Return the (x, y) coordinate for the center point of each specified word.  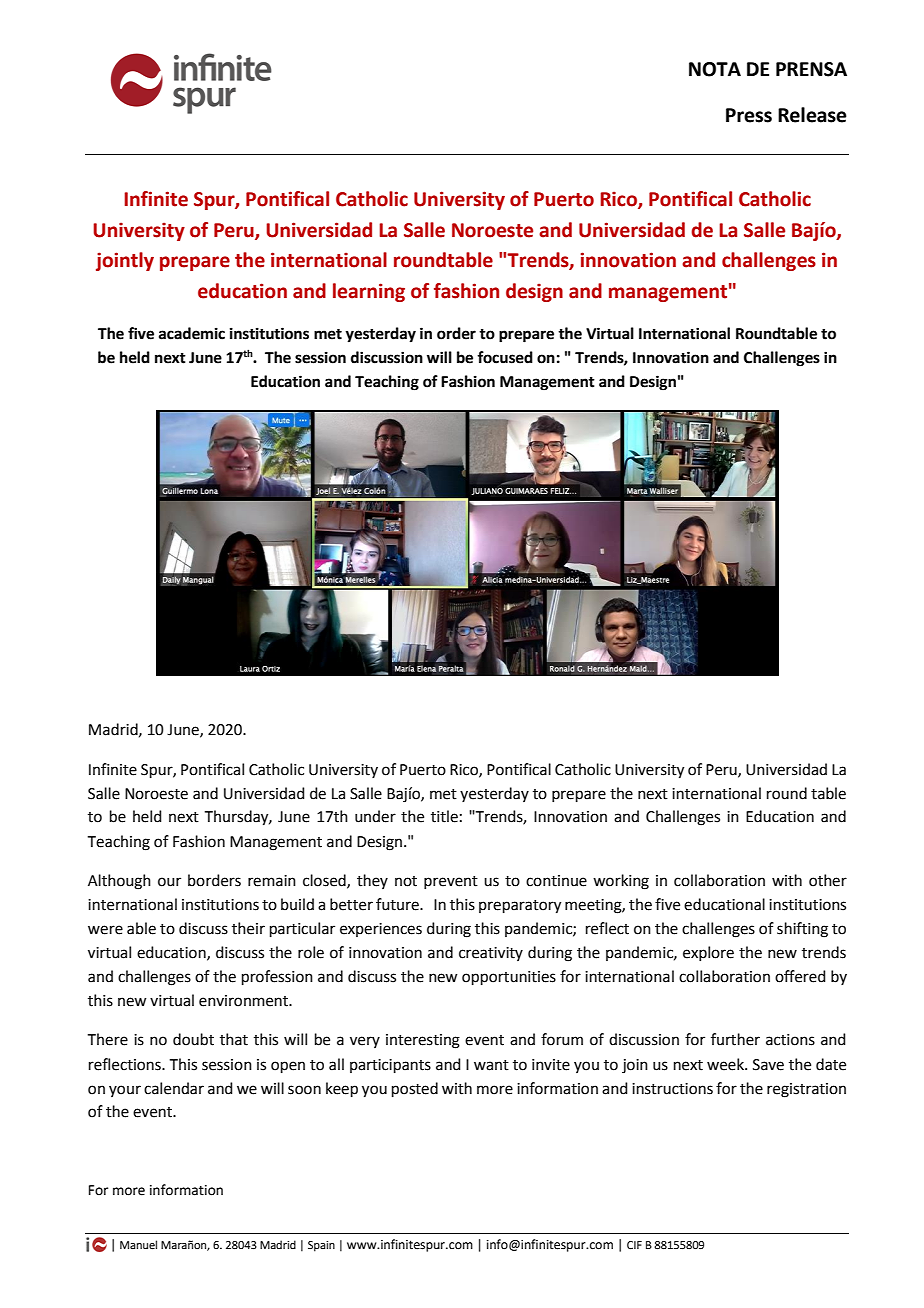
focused (505, 357)
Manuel (138, 1244)
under (375, 816)
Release (812, 115)
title (444, 816)
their (248, 928)
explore (708, 953)
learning (369, 292)
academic (192, 333)
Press (749, 115)
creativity (491, 954)
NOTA (715, 69)
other (828, 880)
